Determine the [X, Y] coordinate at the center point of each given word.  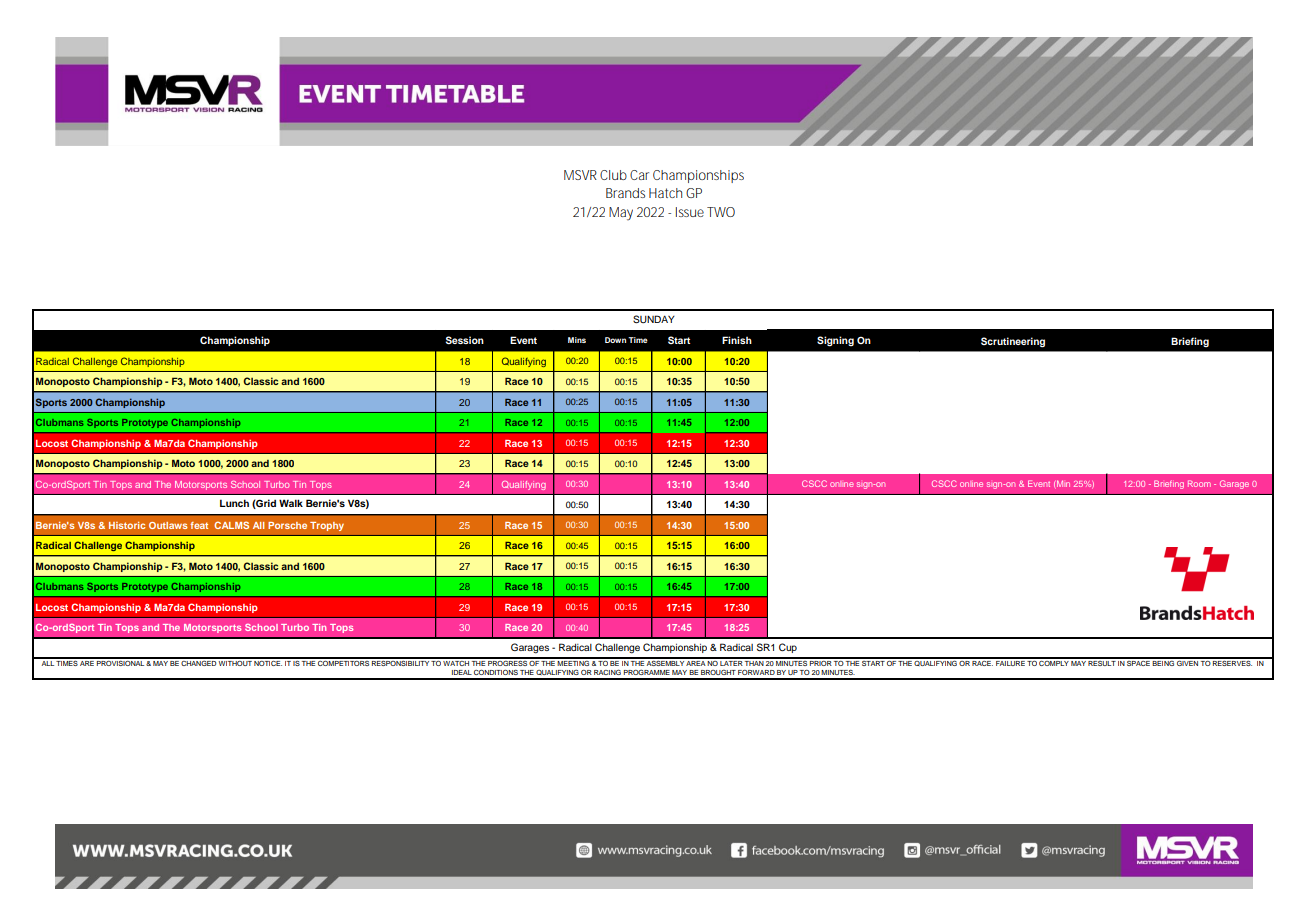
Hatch [665, 193]
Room [1199, 483]
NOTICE [268, 662]
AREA [696, 662]
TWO [721, 212]
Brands [625, 193]
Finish [737, 340]
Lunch [234, 503]
